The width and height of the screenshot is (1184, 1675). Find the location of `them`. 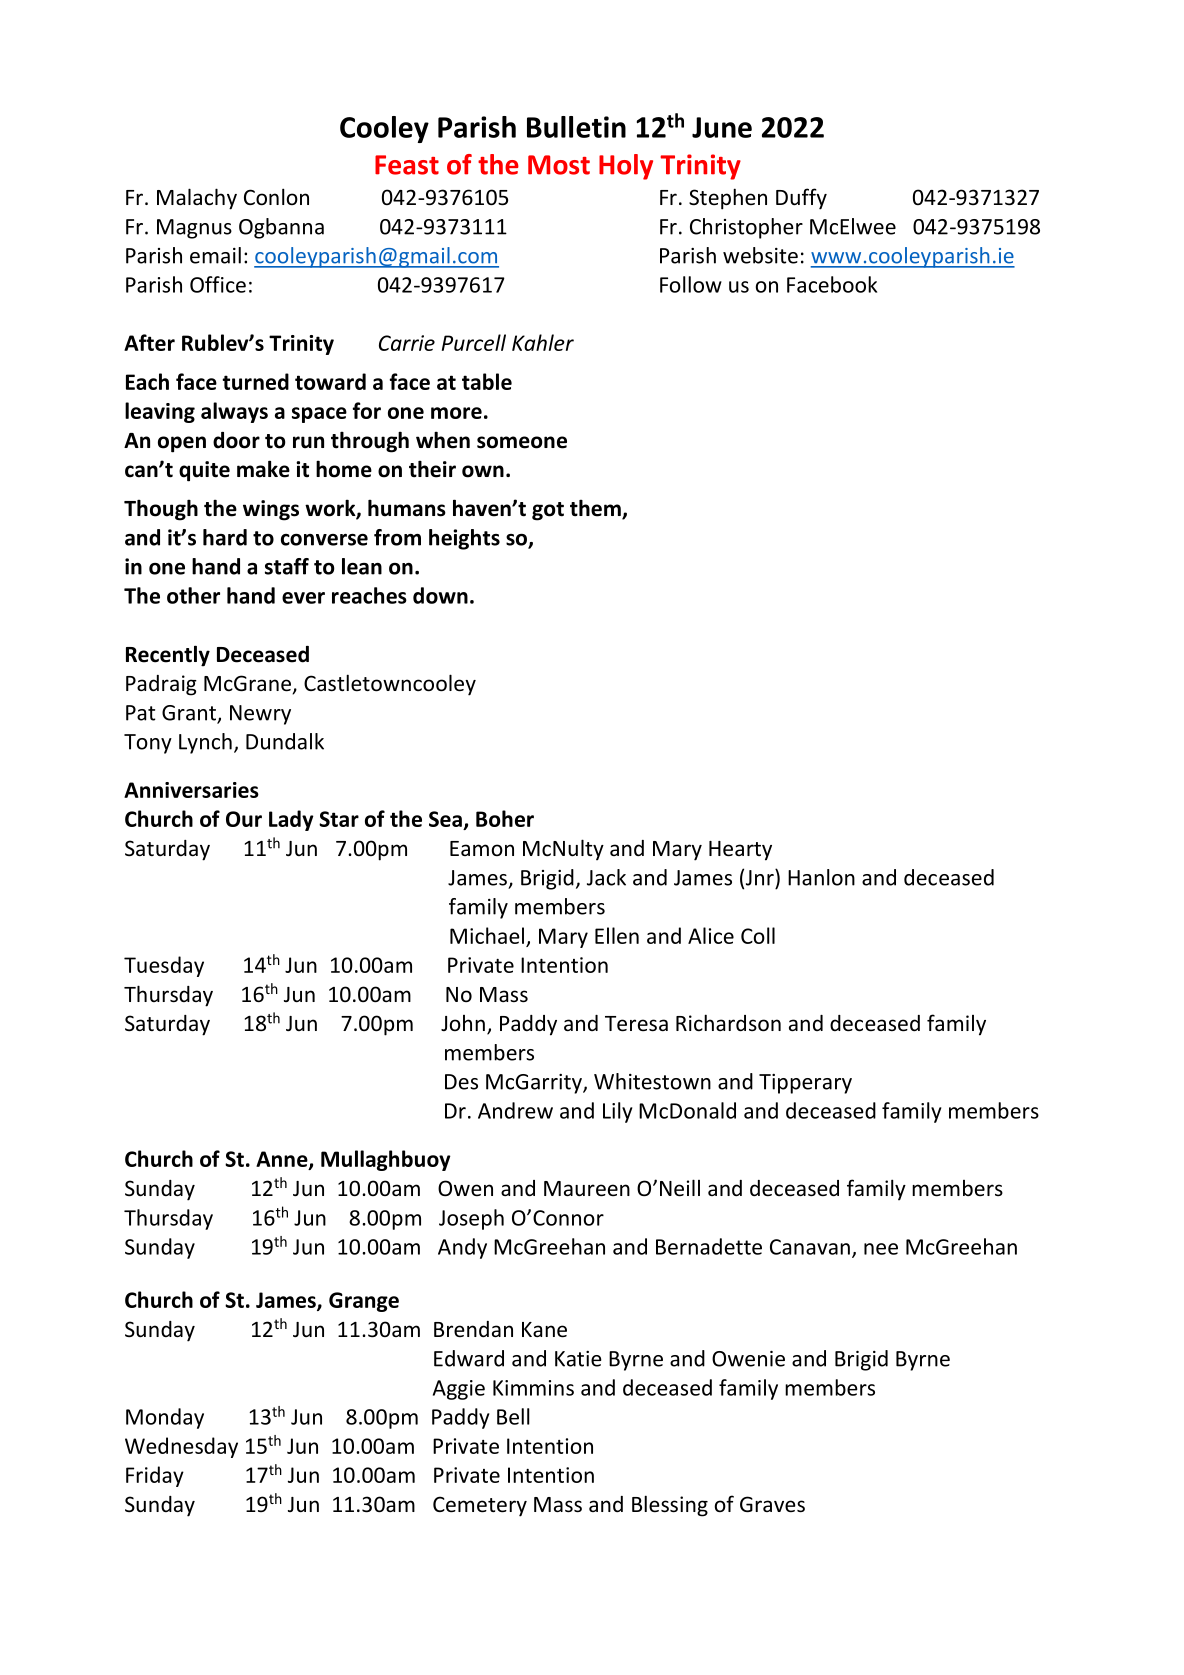

them is located at coordinates (596, 509).
